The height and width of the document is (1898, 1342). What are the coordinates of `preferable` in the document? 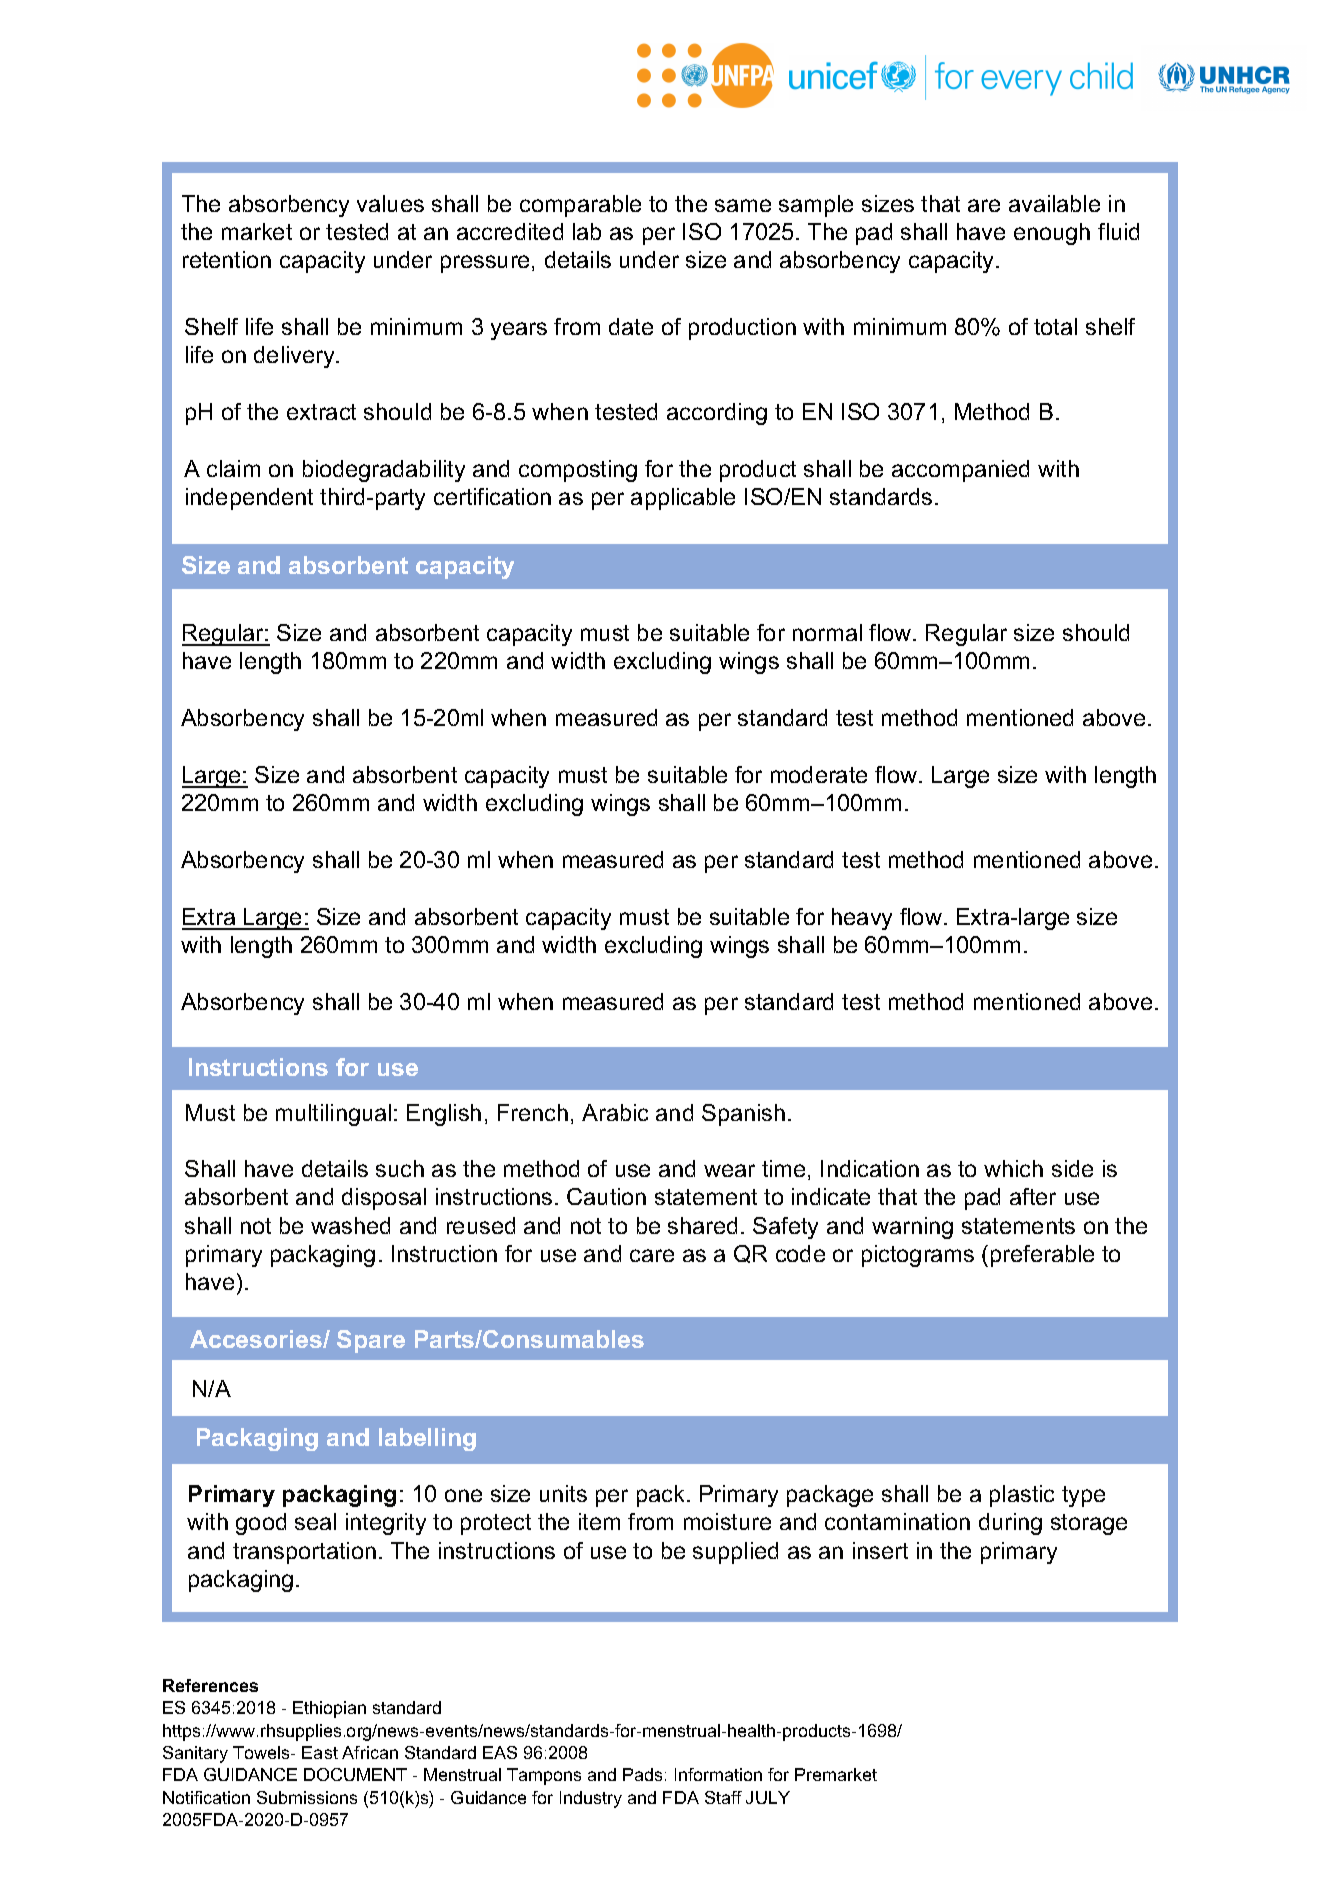 It's located at (1042, 1256).
